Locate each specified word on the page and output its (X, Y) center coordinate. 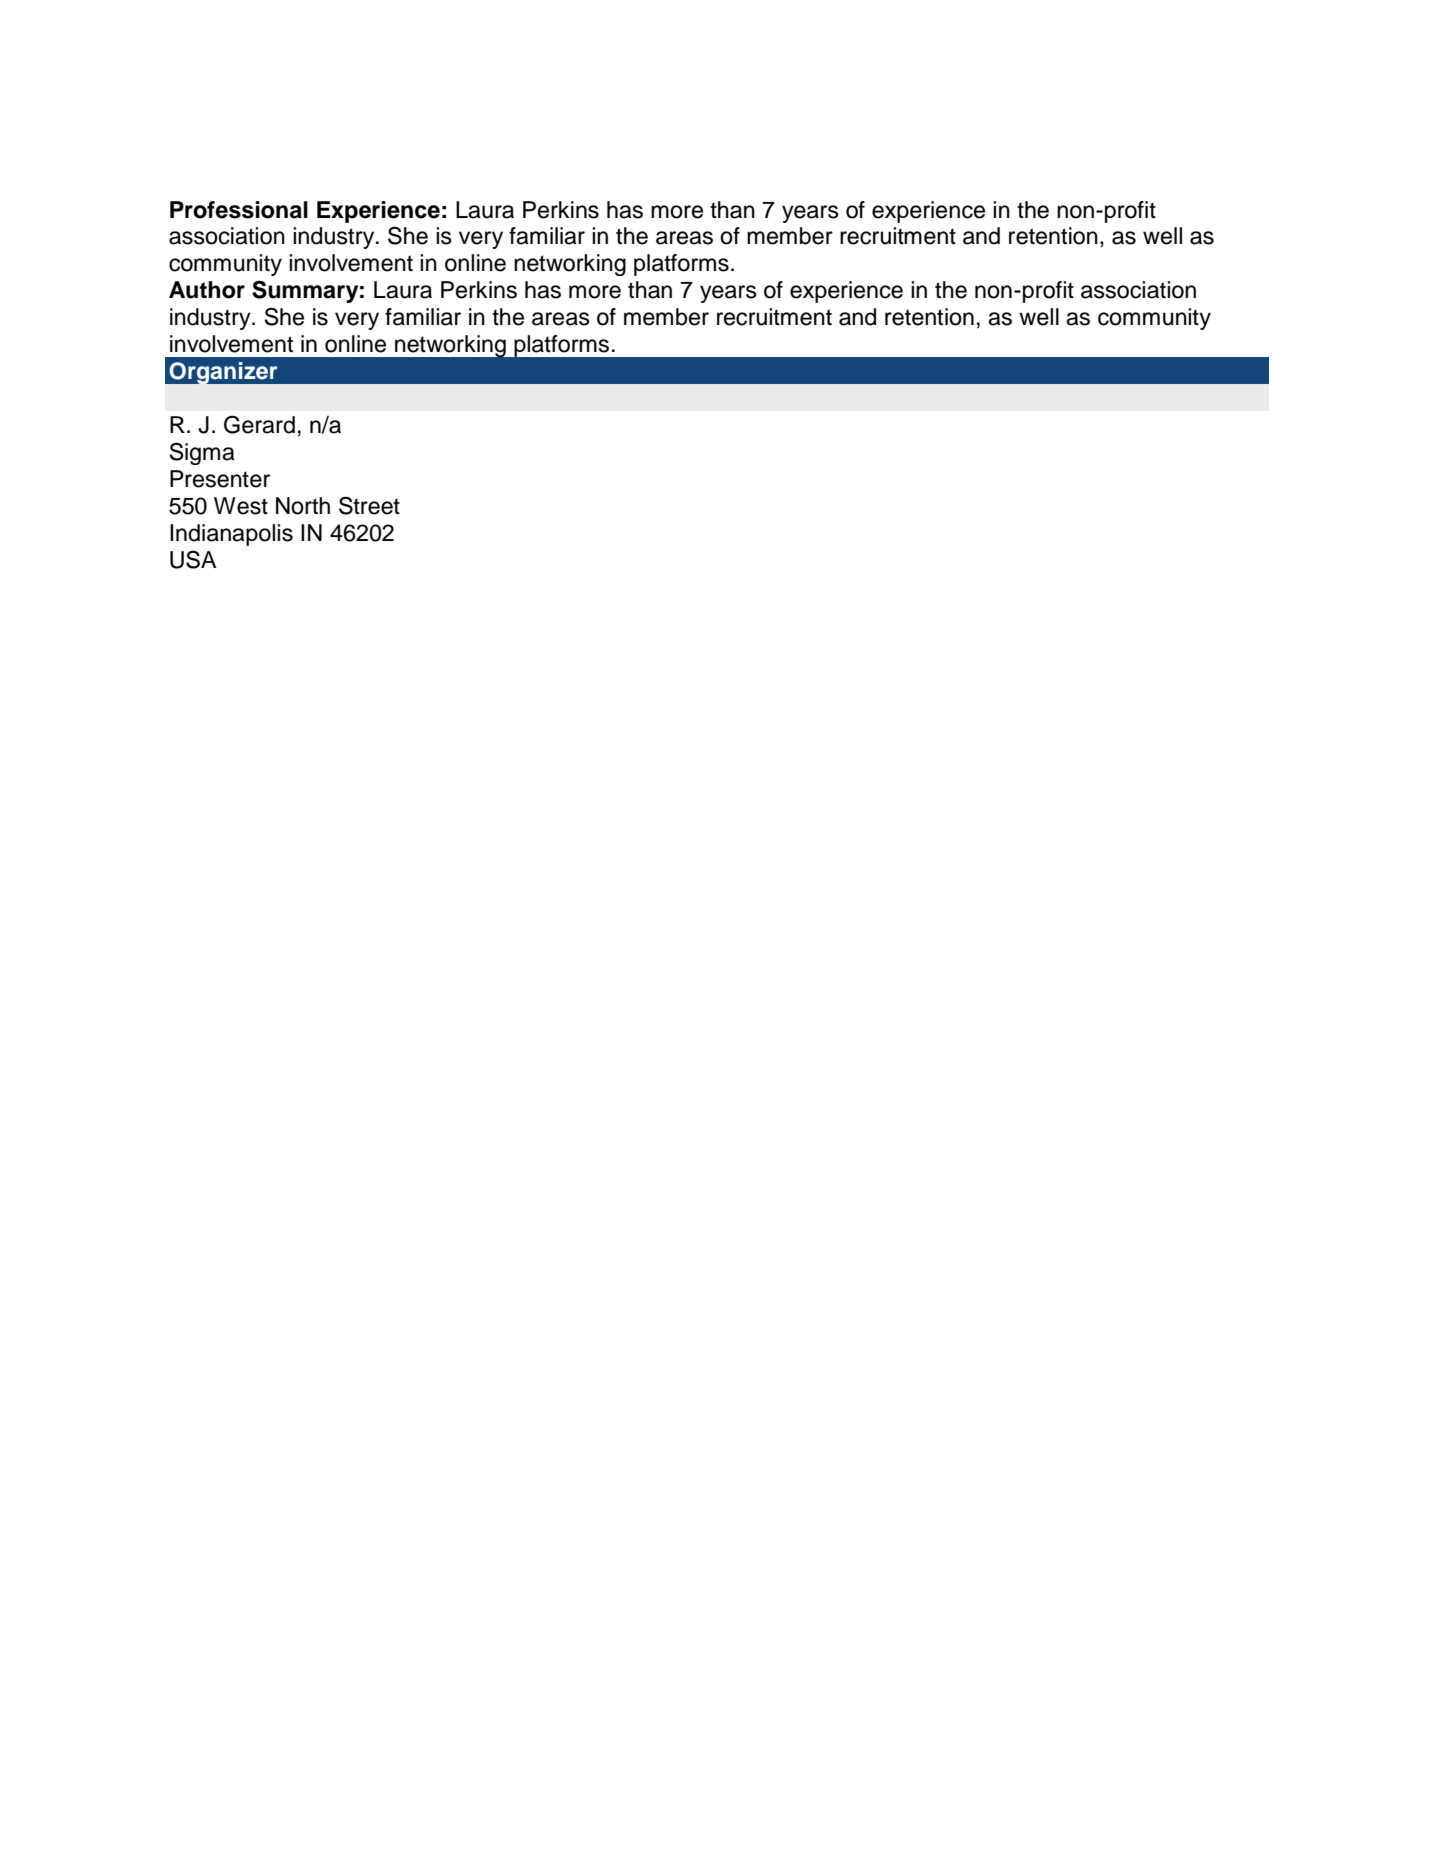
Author (207, 290)
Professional (239, 210)
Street (369, 505)
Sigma (202, 453)
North (303, 506)
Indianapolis (231, 535)
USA (193, 560)
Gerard (259, 424)
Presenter (220, 479)
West (241, 506)
